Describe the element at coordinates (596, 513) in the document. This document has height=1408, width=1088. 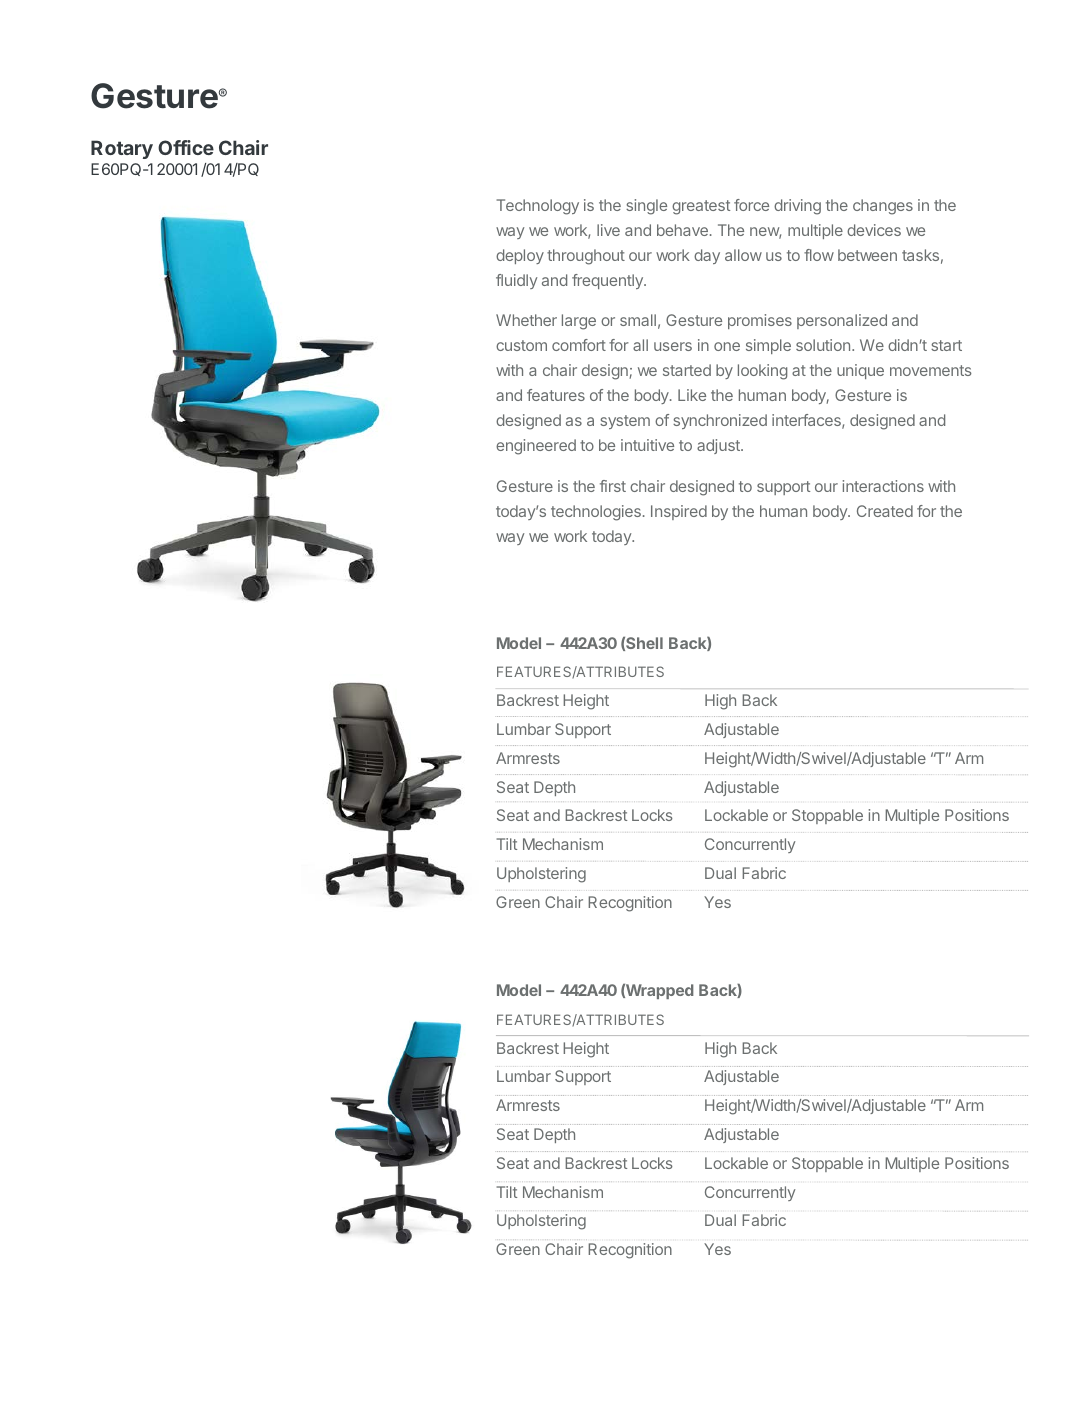
I see `technologies` at that location.
